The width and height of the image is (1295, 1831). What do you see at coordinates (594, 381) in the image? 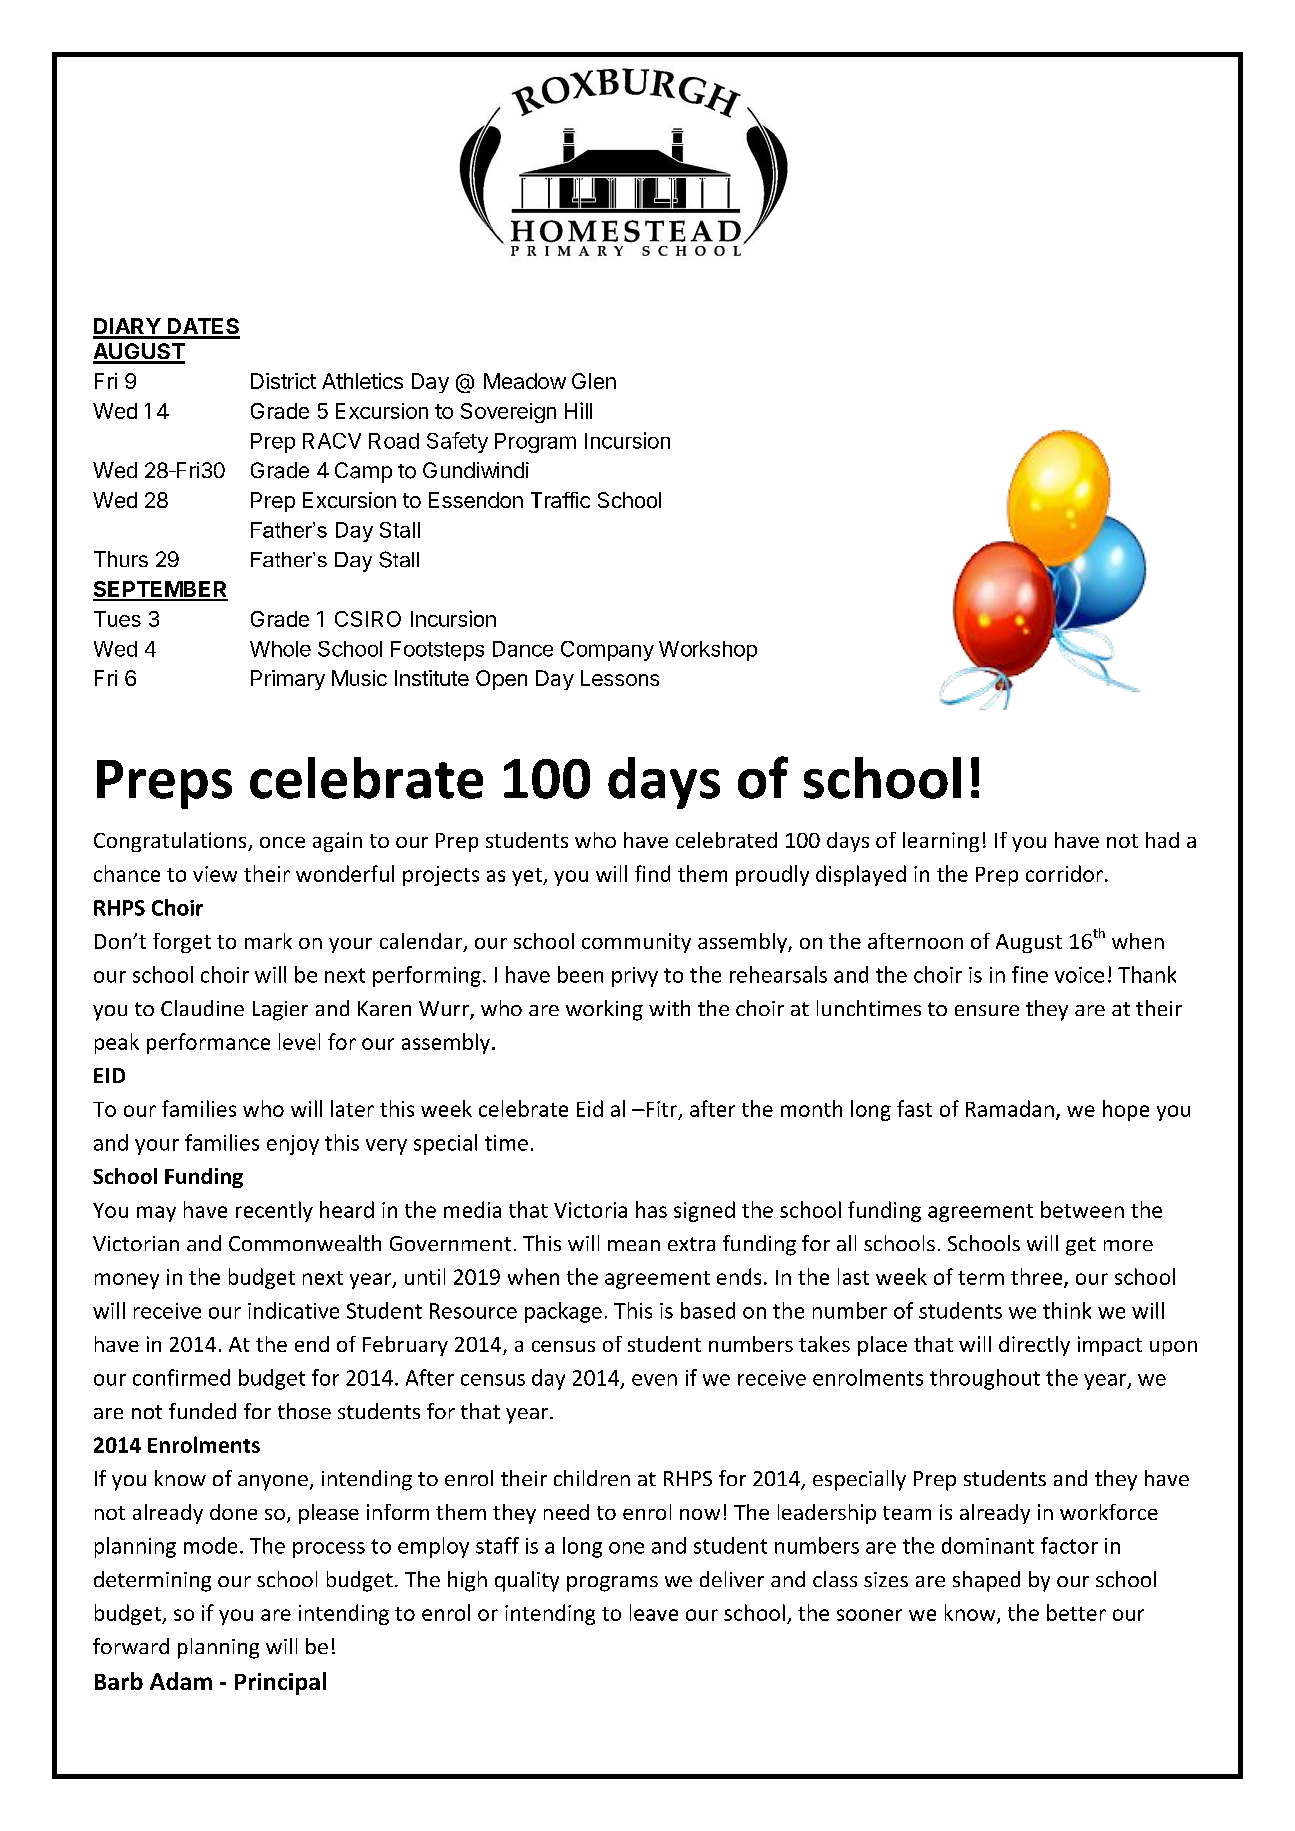
I see `Glen` at bounding box center [594, 381].
